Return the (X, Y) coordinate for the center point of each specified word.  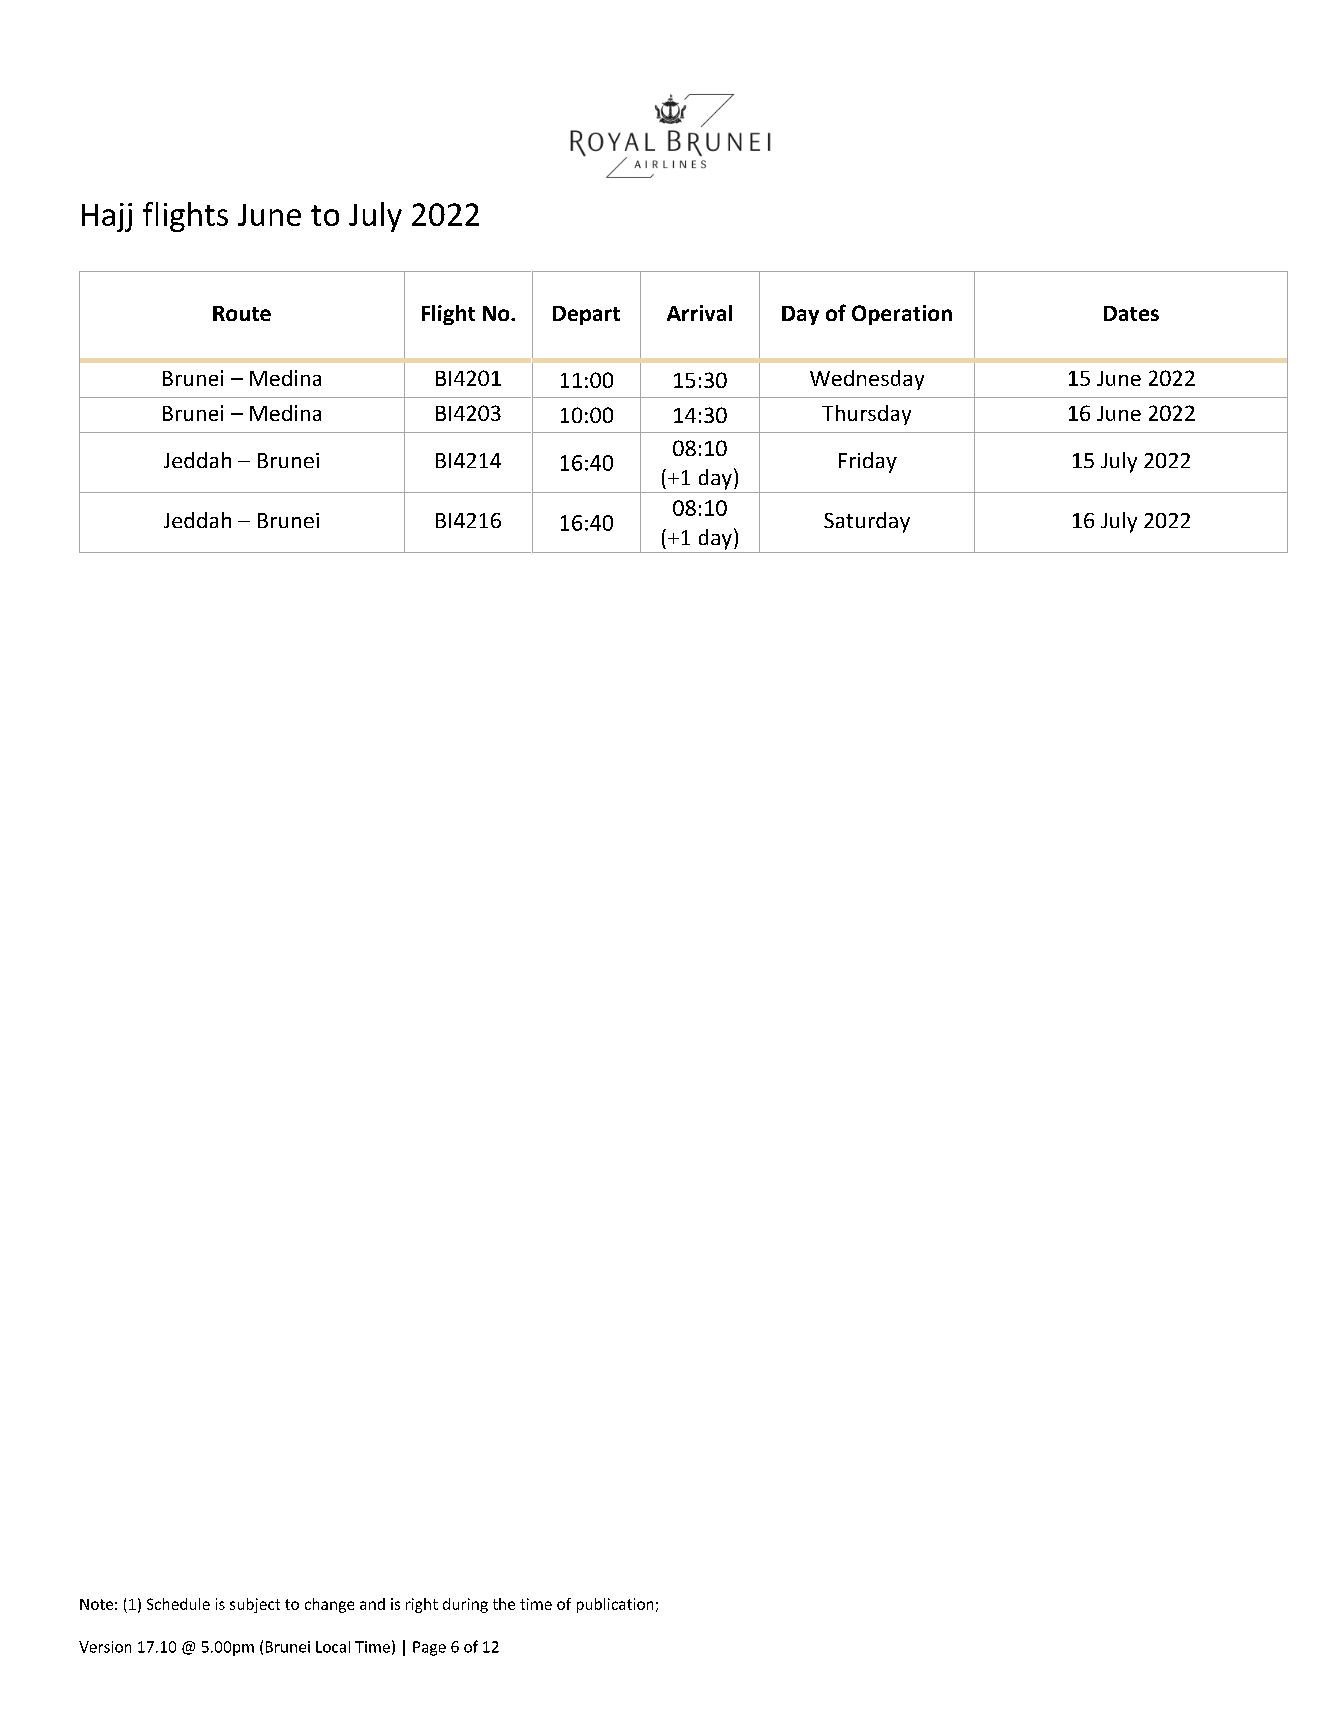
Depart (586, 315)
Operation (902, 315)
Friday (868, 462)
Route (242, 313)
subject (255, 1605)
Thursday (866, 415)
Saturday (867, 522)
